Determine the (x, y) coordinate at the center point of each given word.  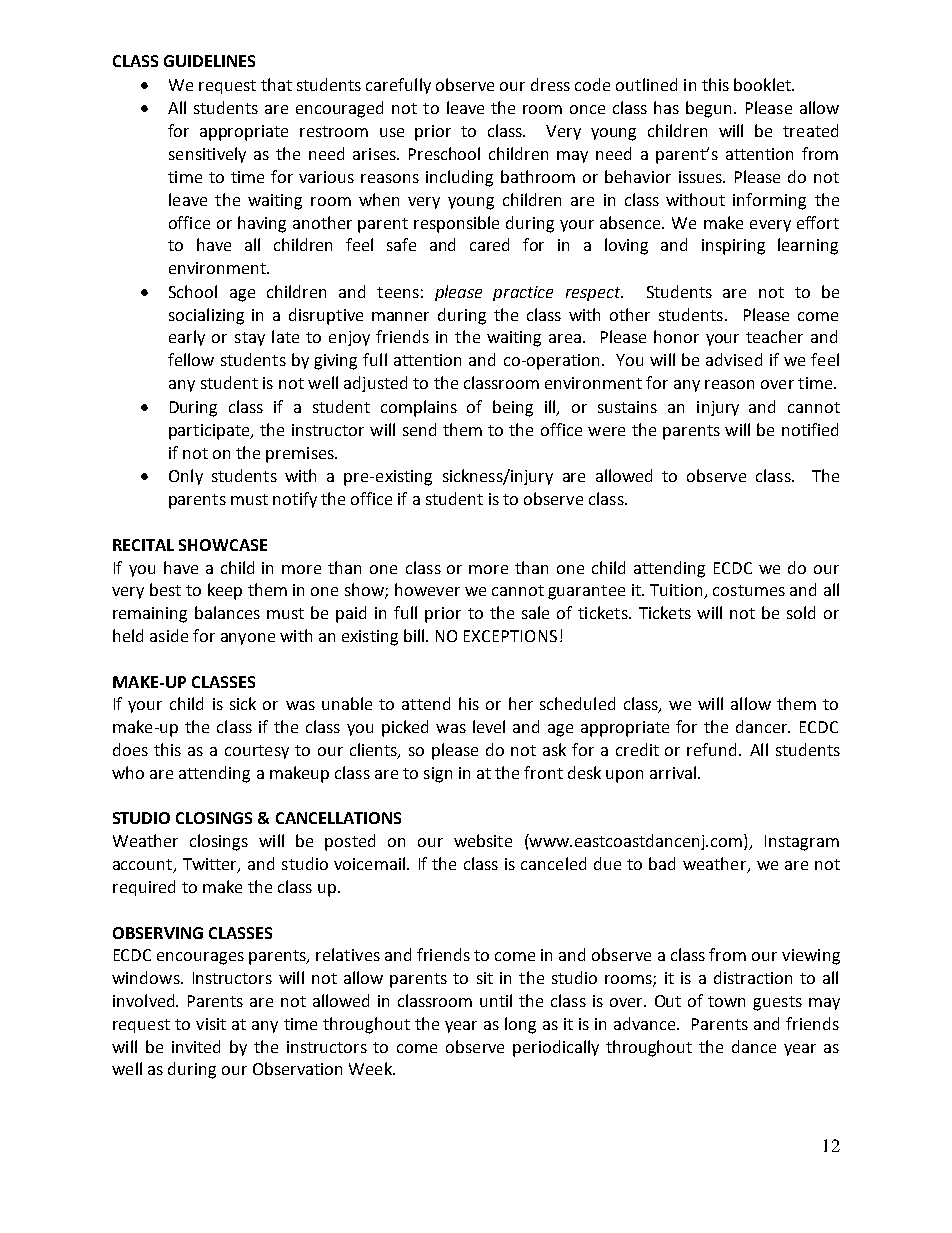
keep (225, 591)
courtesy (257, 752)
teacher (774, 336)
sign (438, 775)
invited (196, 1046)
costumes (749, 590)
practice (523, 293)
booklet (763, 84)
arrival (674, 772)
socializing (206, 316)
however (427, 589)
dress (550, 84)
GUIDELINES (209, 61)
